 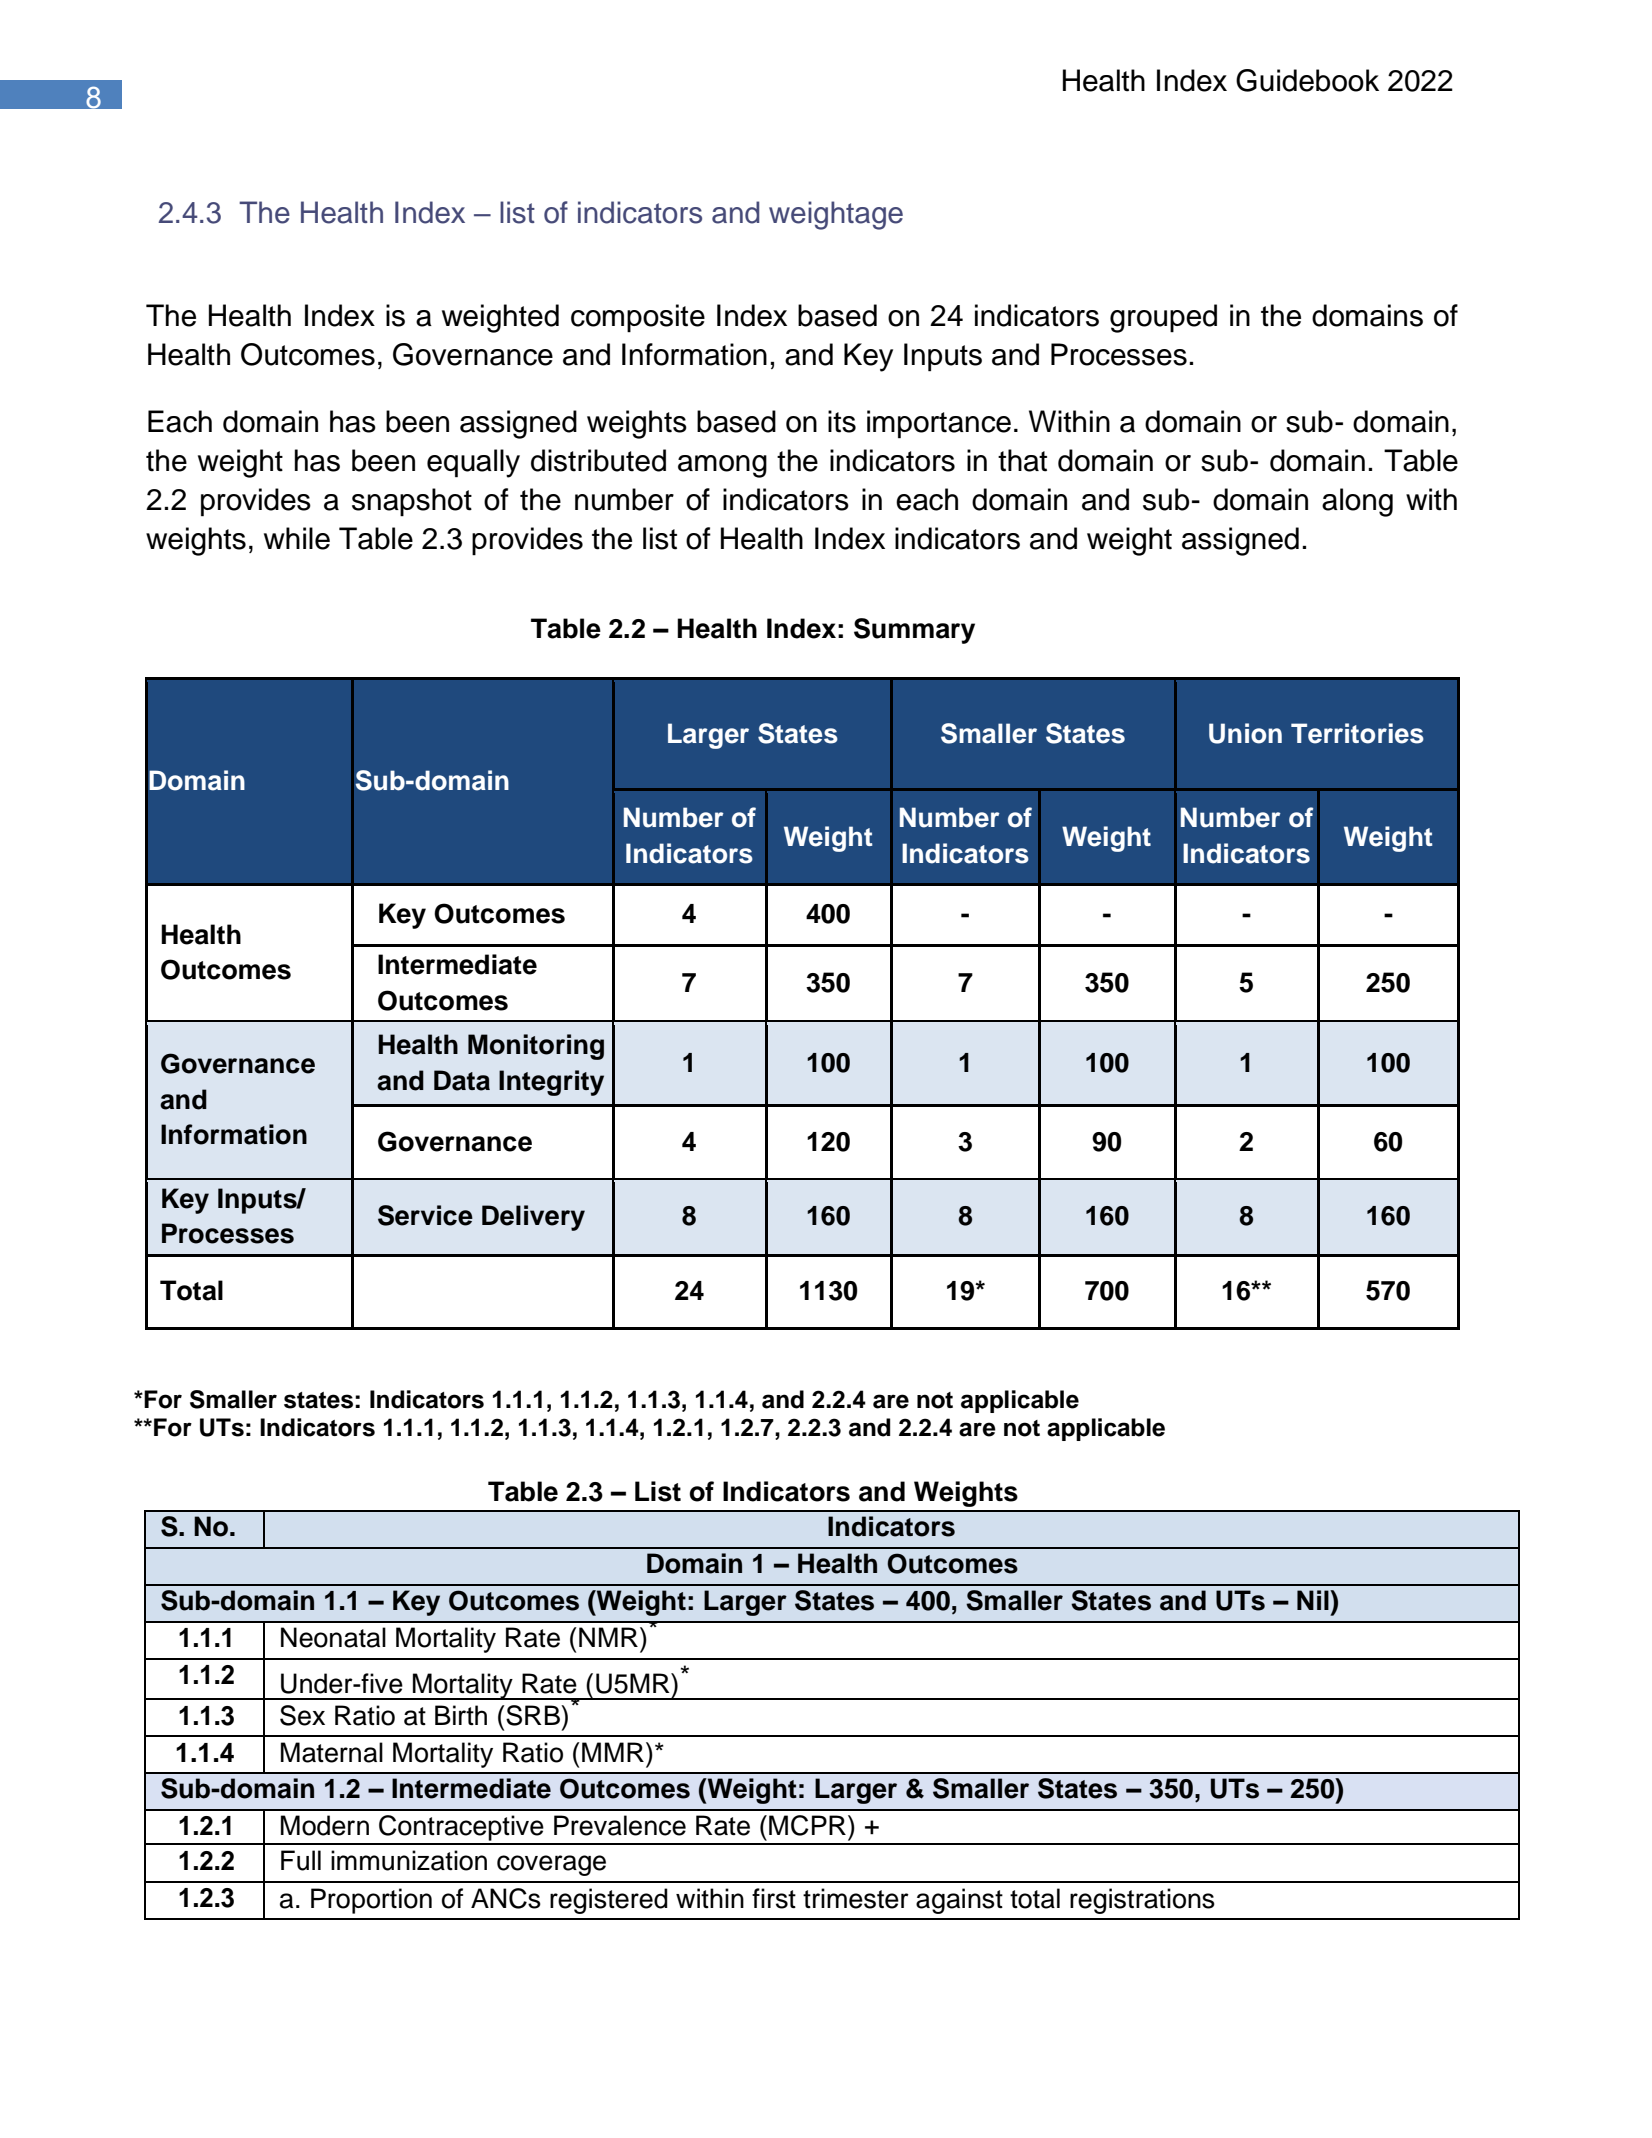 I want to click on trimester, so click(x=856, y=1898).
